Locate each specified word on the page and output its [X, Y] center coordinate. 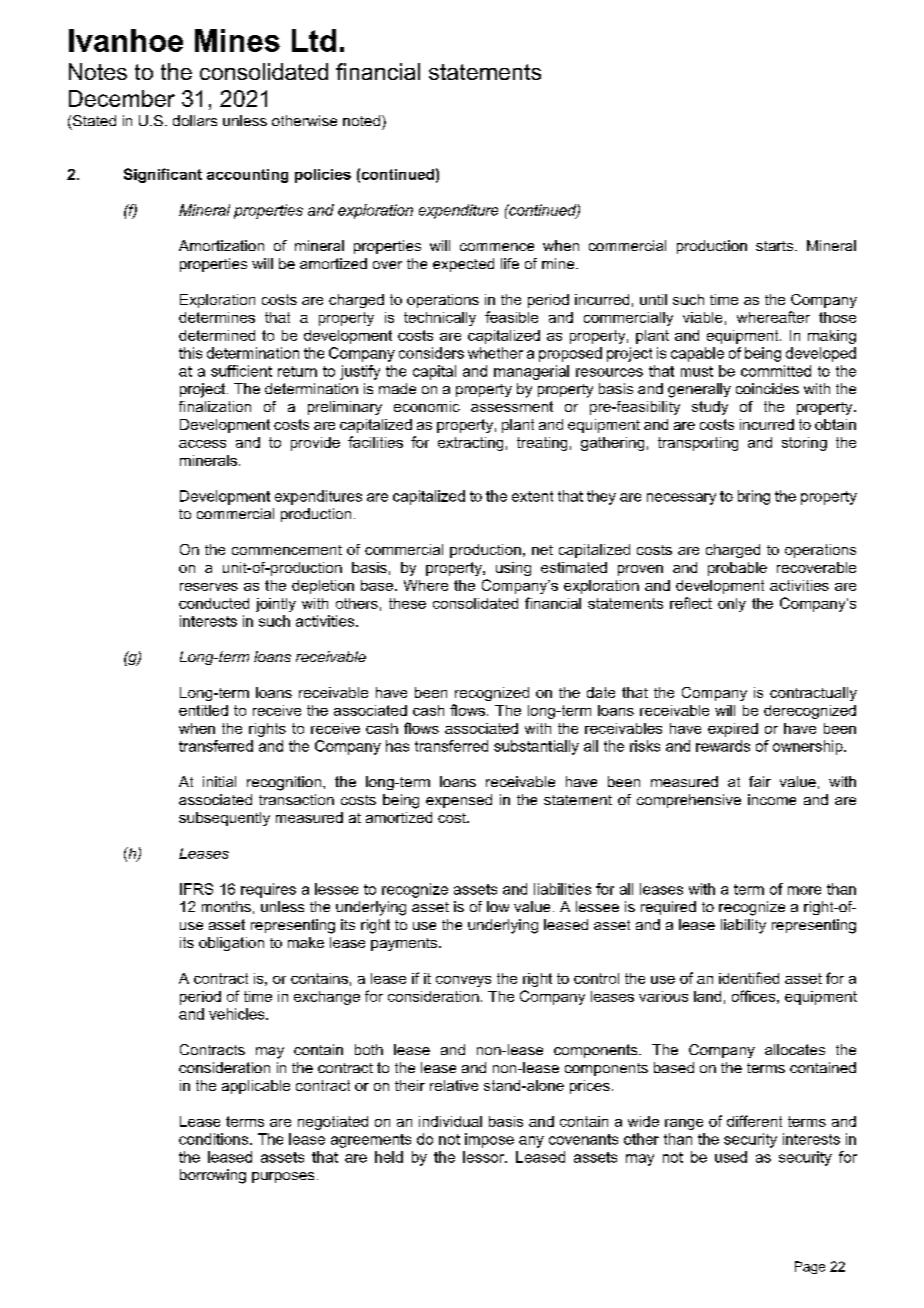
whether [495, 353]
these [407, 603]
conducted [214, 603]
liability [743, 926]
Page [810, 1267]
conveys [463, 981]
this [190, 353]
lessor [485, 1157]
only [732, 605]
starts [776, 246]
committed [776, 371]
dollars [195, 120]
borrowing [213, 1176]
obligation [231, 944]
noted [361, 120]
